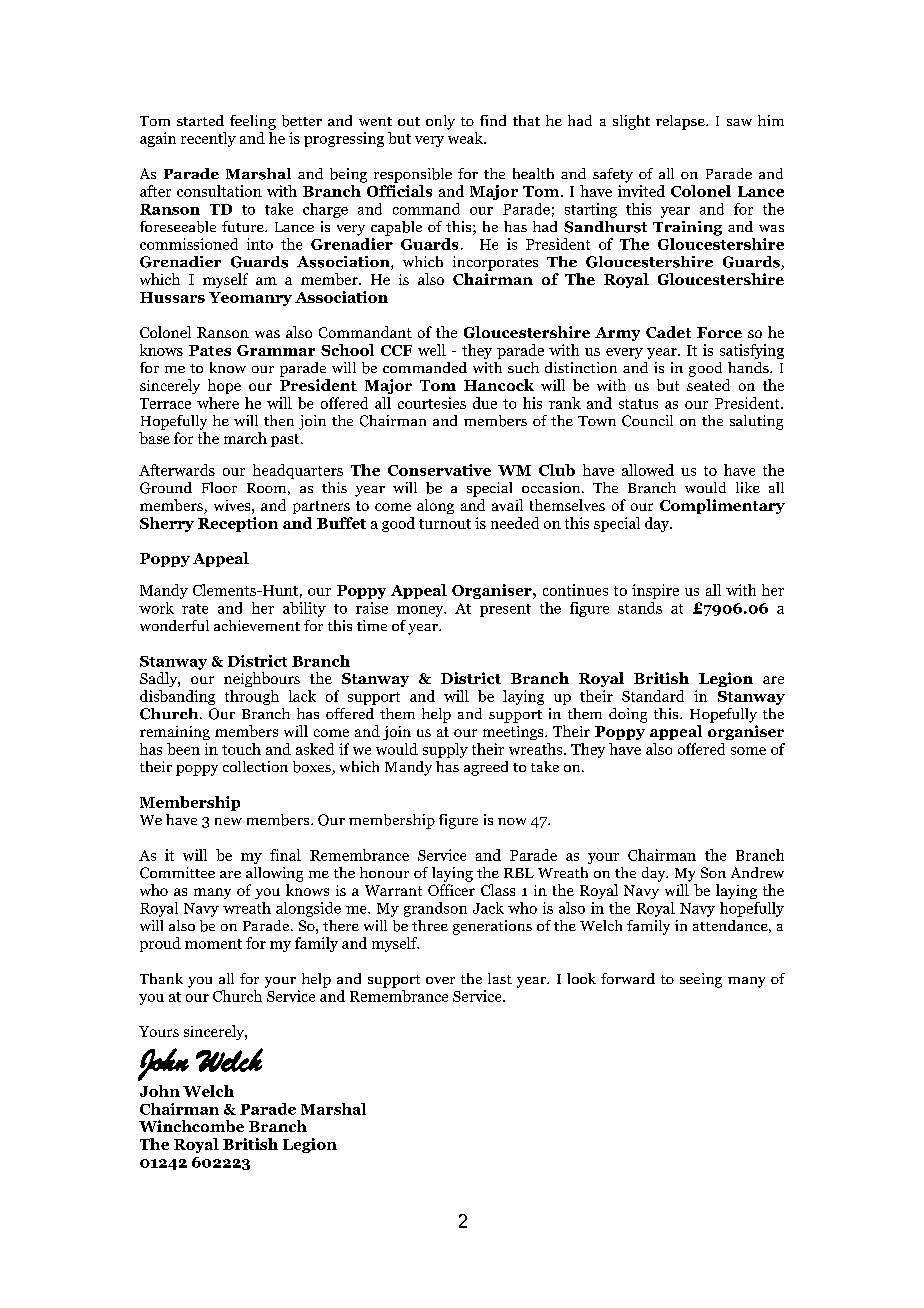 The height and width of the screenshot is (1308, 924). I want to click on recently, so click(208, 139).
